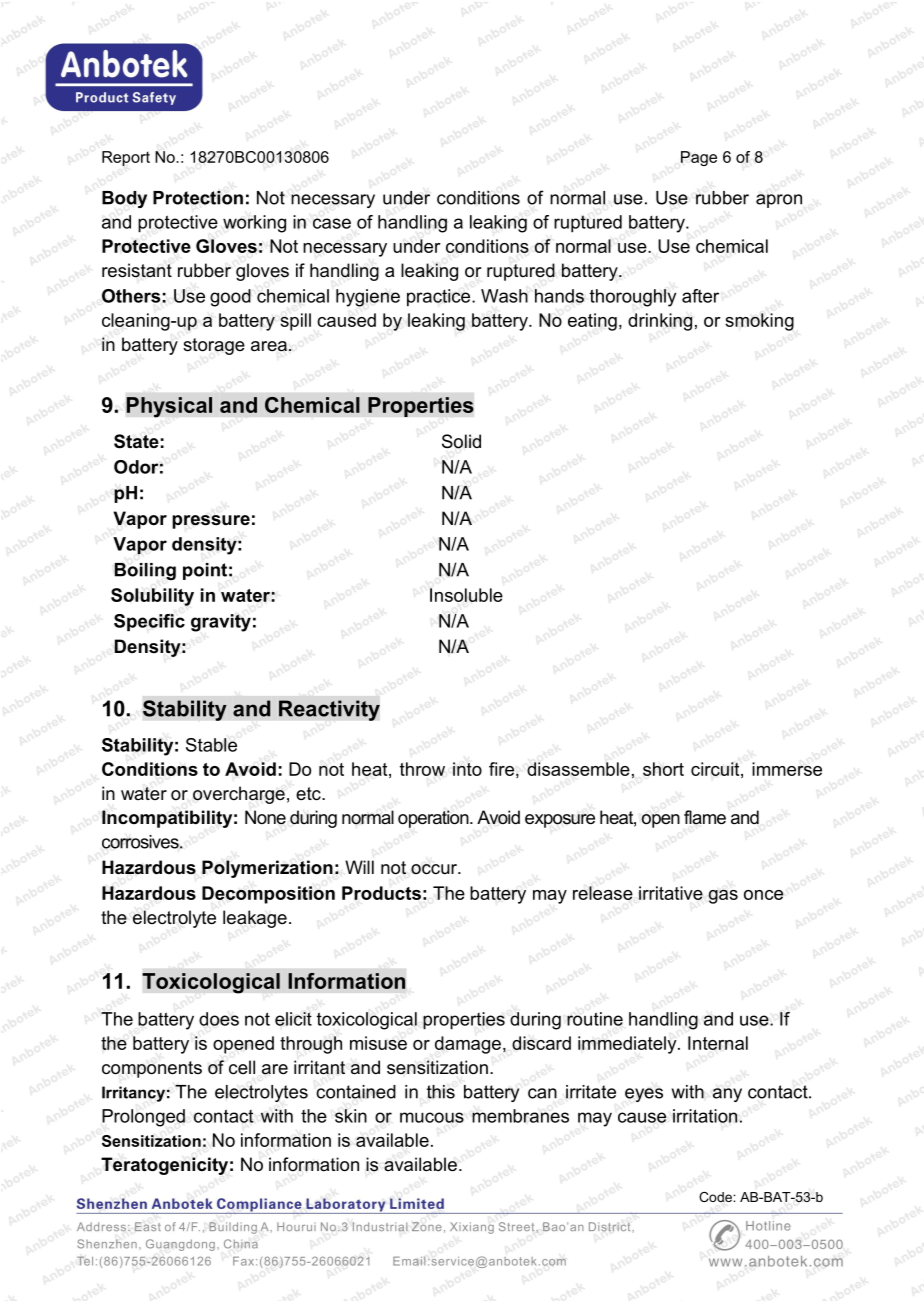 The height and width of the document is (1308, 924). What do you see at coordinates (434, 819) in the document?
I see `operation` at bounding box center [434, 819].
